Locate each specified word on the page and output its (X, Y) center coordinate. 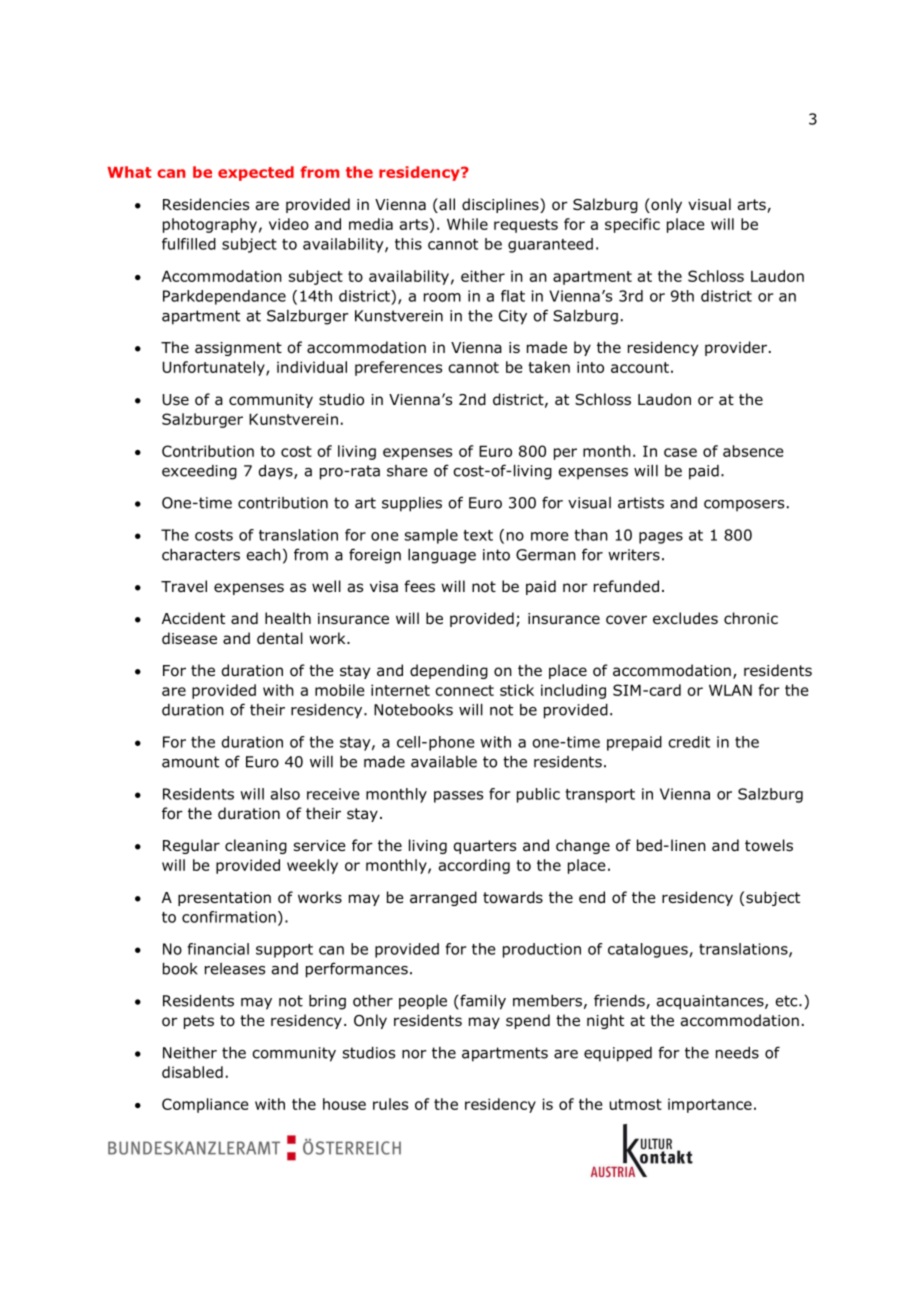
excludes (685, 618)
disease (189, 638)
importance (710, 1105)
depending (449, 671)
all (446, 205)
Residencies (206, 204)
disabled (192, 1072)
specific (632, 225)
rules (390, 1104)
